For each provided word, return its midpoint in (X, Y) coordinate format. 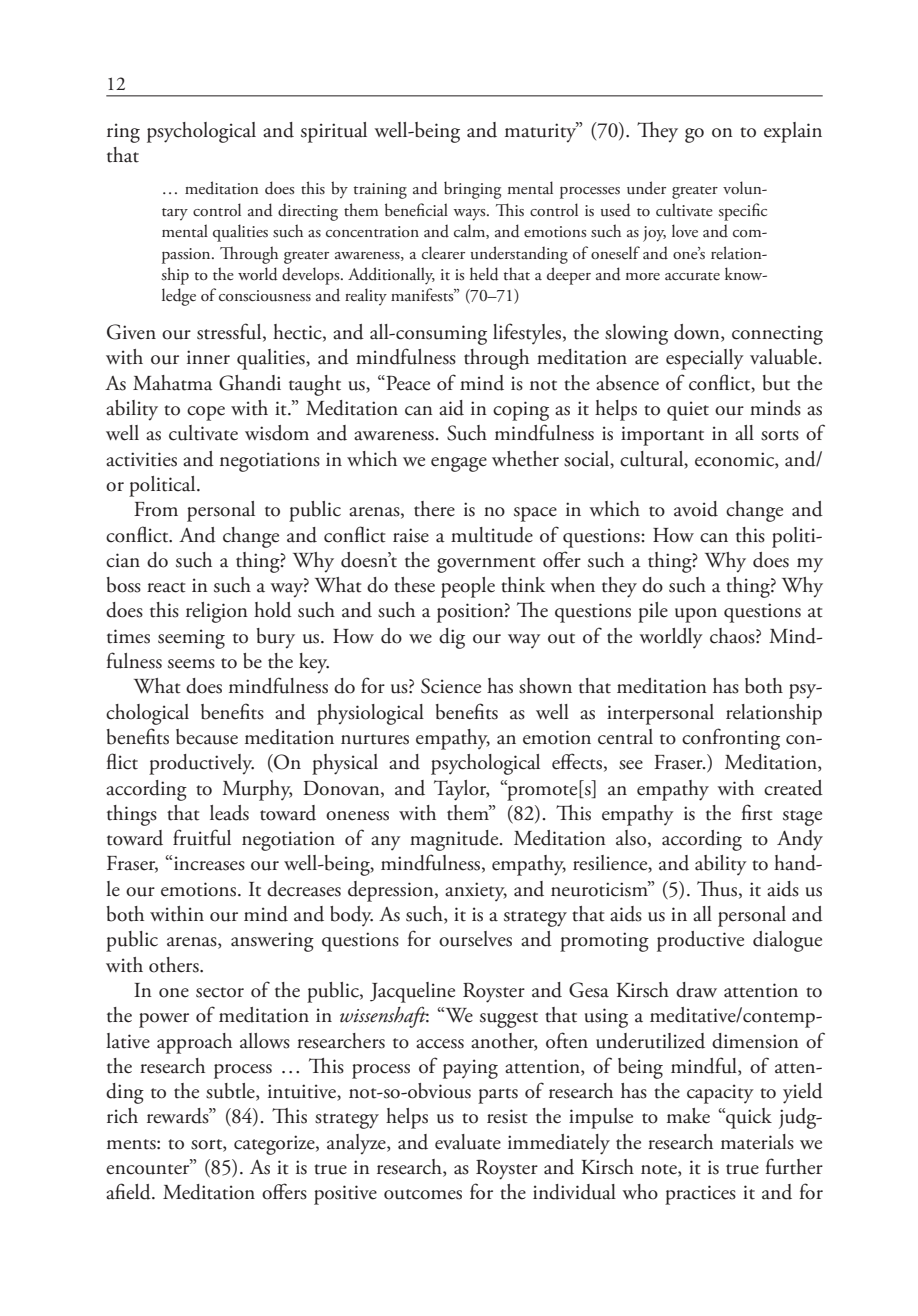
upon (696, 615)
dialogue (787, 941)
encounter (149, 1168)
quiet (688, 411)
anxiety (476, 892)
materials (757, 1142)
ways (470, 215)
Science (451, 686)
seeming (191, 639)
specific (742, 212)
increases (209, 863)
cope (206, 413)
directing (308, 212)
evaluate (468, 1142)
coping (521, 411)
